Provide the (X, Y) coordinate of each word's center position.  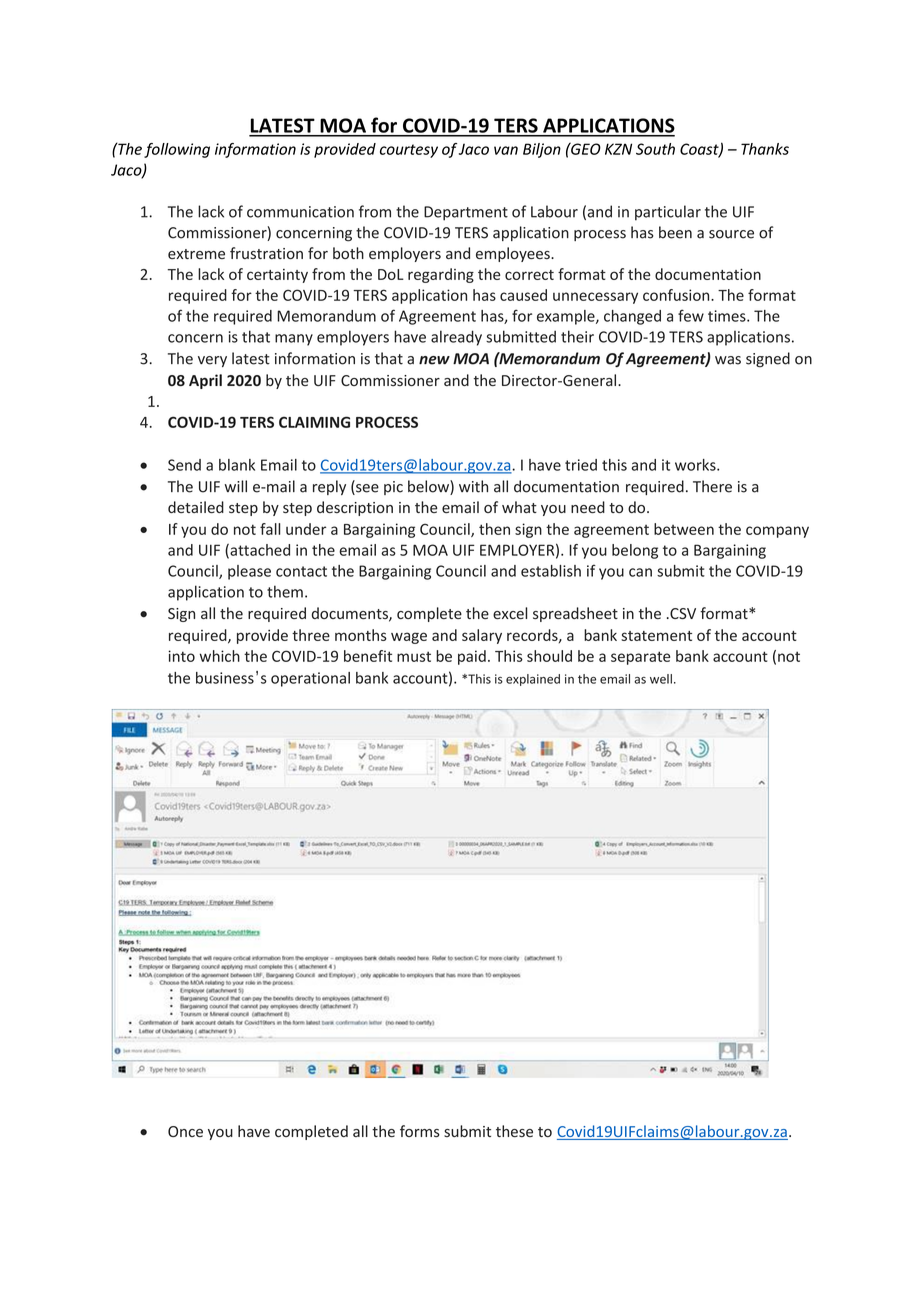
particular (668, 213)
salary (482, 636)
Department (466, 213)
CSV (682, 613)
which (220, 656)
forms (420, 1131)
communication (300, 212)
